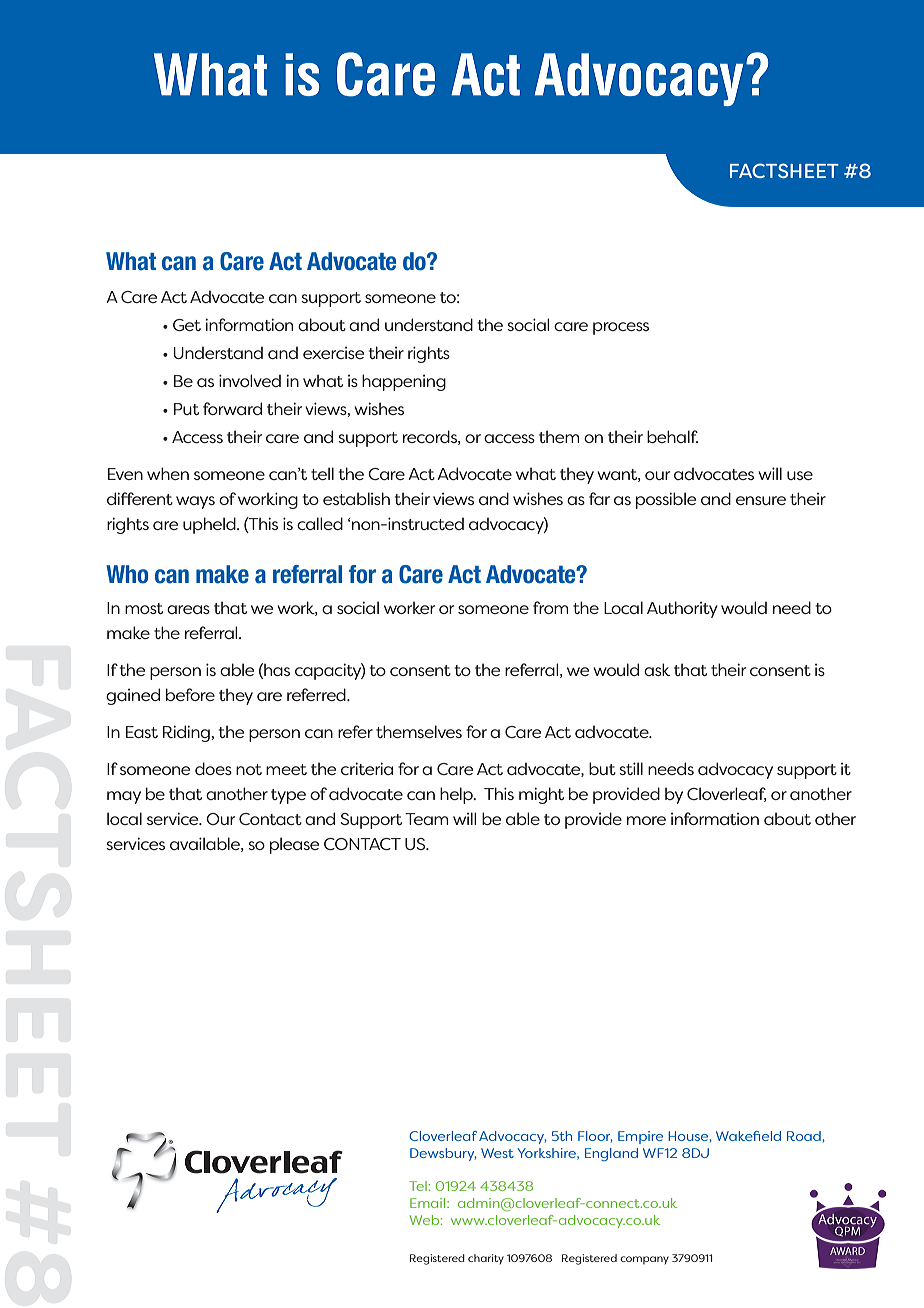 The height and width of the screenshot is (1308, 924). What do you see at coordinates (644, 1260) in the screenshot?
I see `company` at bounding box center [644, 1260].
